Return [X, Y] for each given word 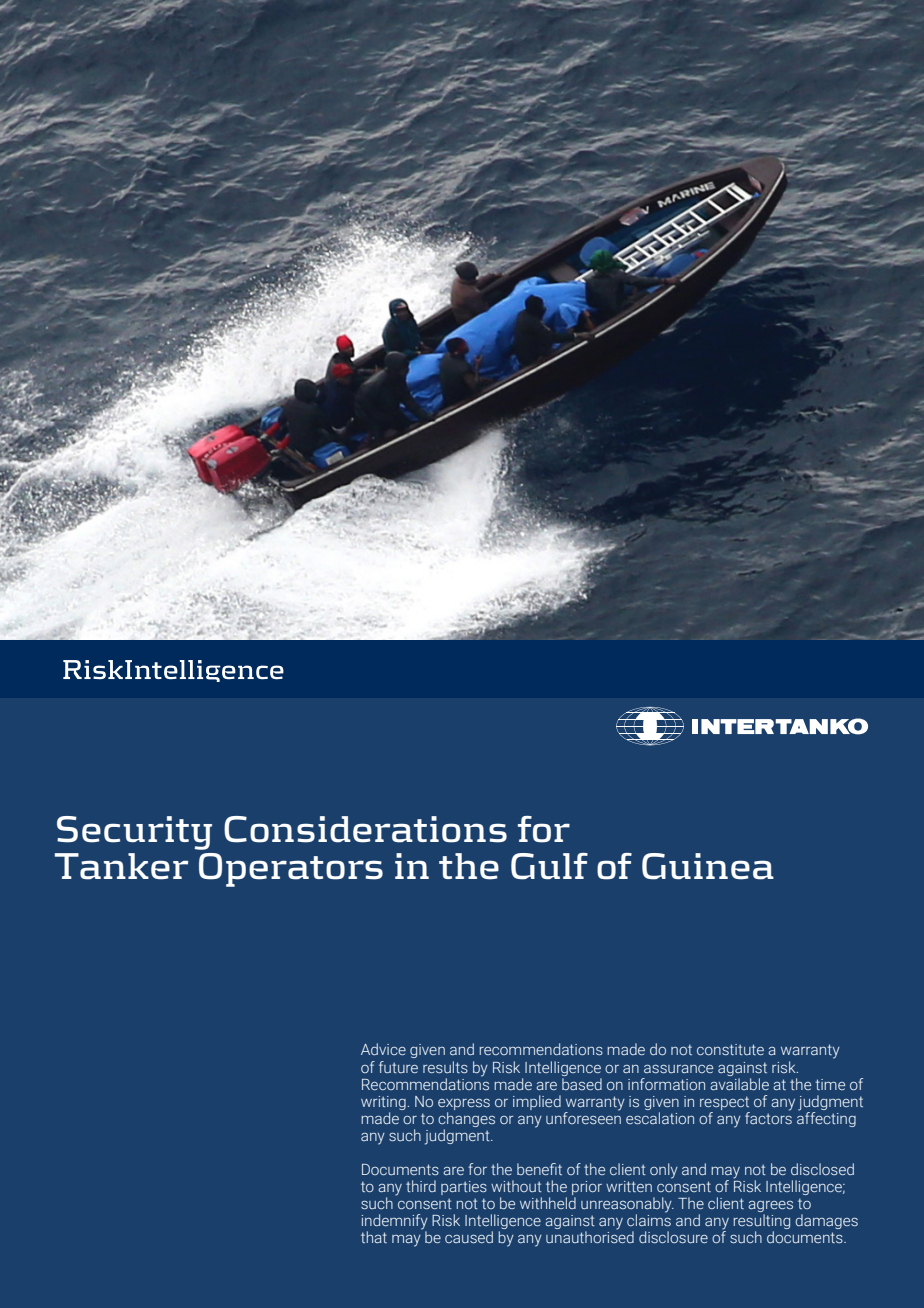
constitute [730, 1049]
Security [134, 833]
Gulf [549, 866]
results [445, 1067]
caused [469, 1237]
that [374, 1237]
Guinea [708, 866]
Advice [383, 1049]
